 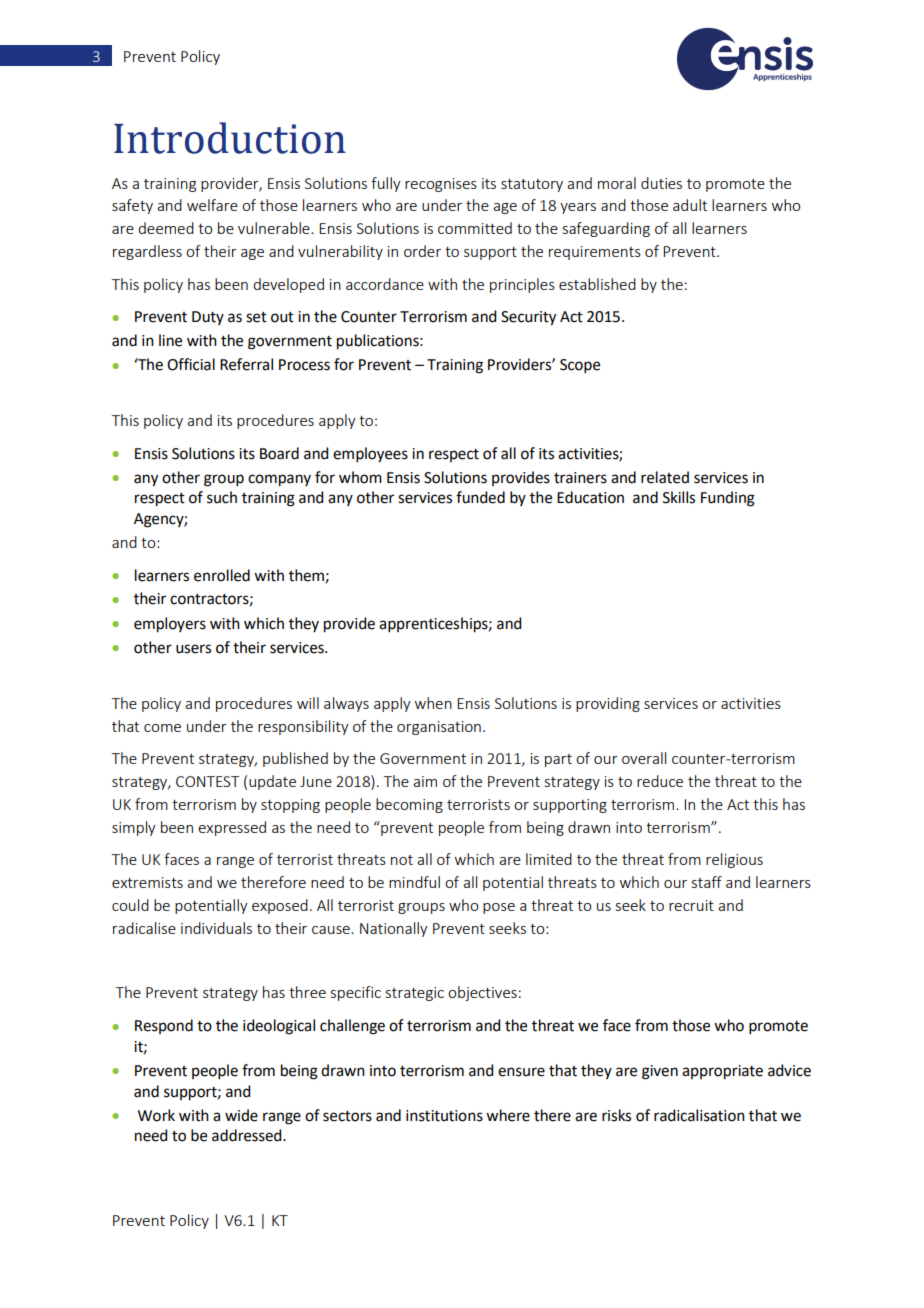 I want to click on Official, so click(x=191, y=364).
